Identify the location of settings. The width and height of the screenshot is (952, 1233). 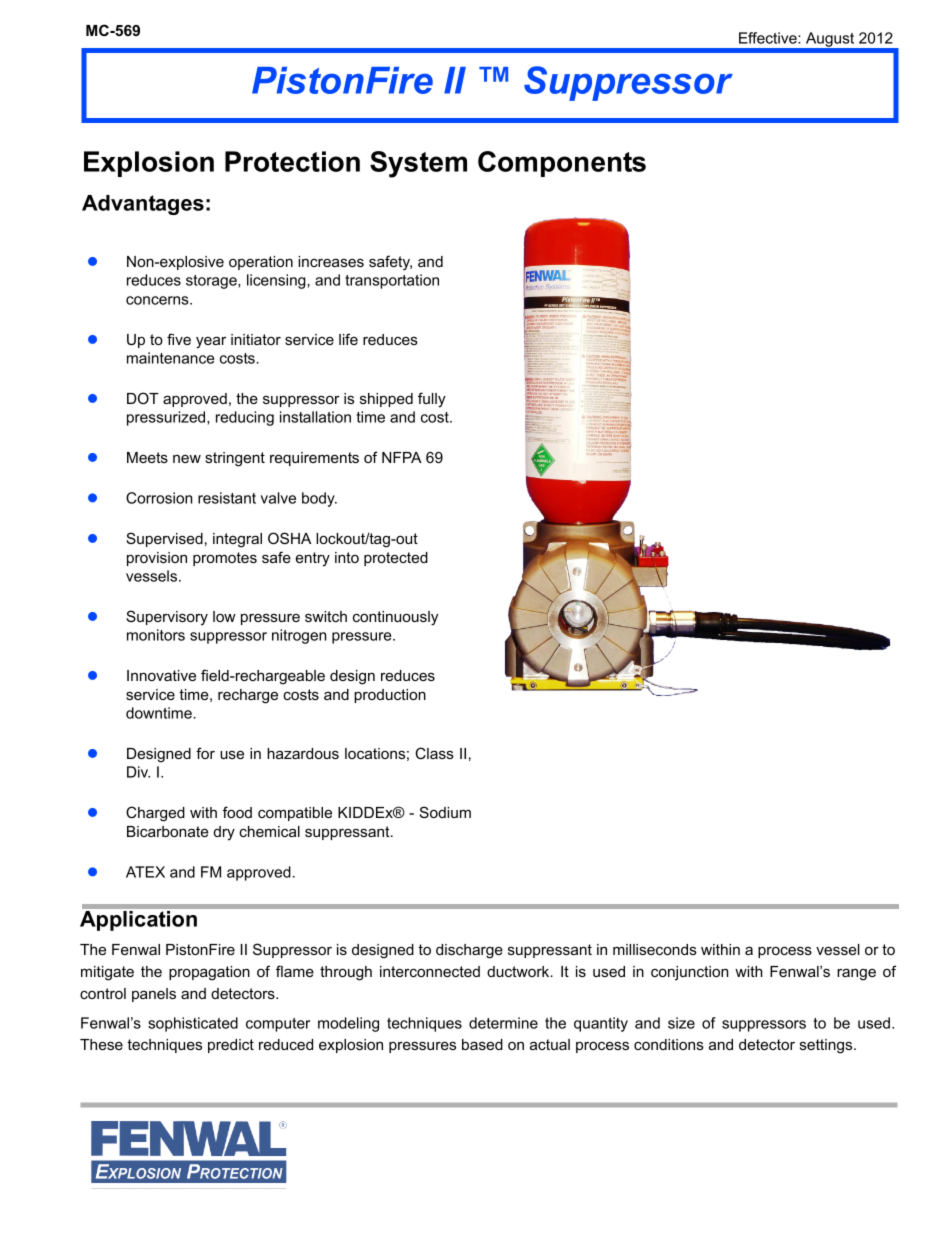
(827, 1046).
